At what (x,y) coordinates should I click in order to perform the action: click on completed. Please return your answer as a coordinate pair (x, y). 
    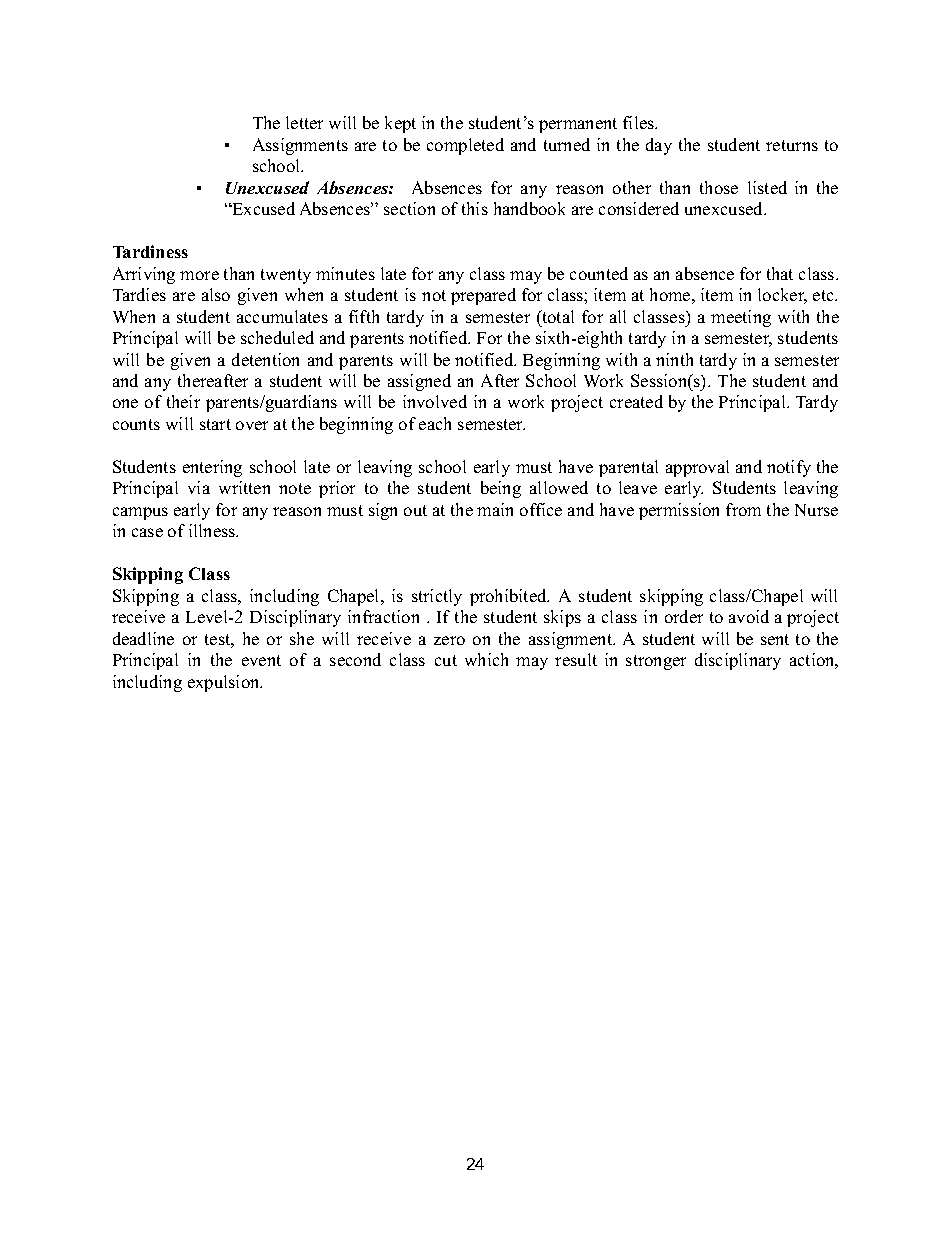
    Looking at the image, I should click on (465, 146).
